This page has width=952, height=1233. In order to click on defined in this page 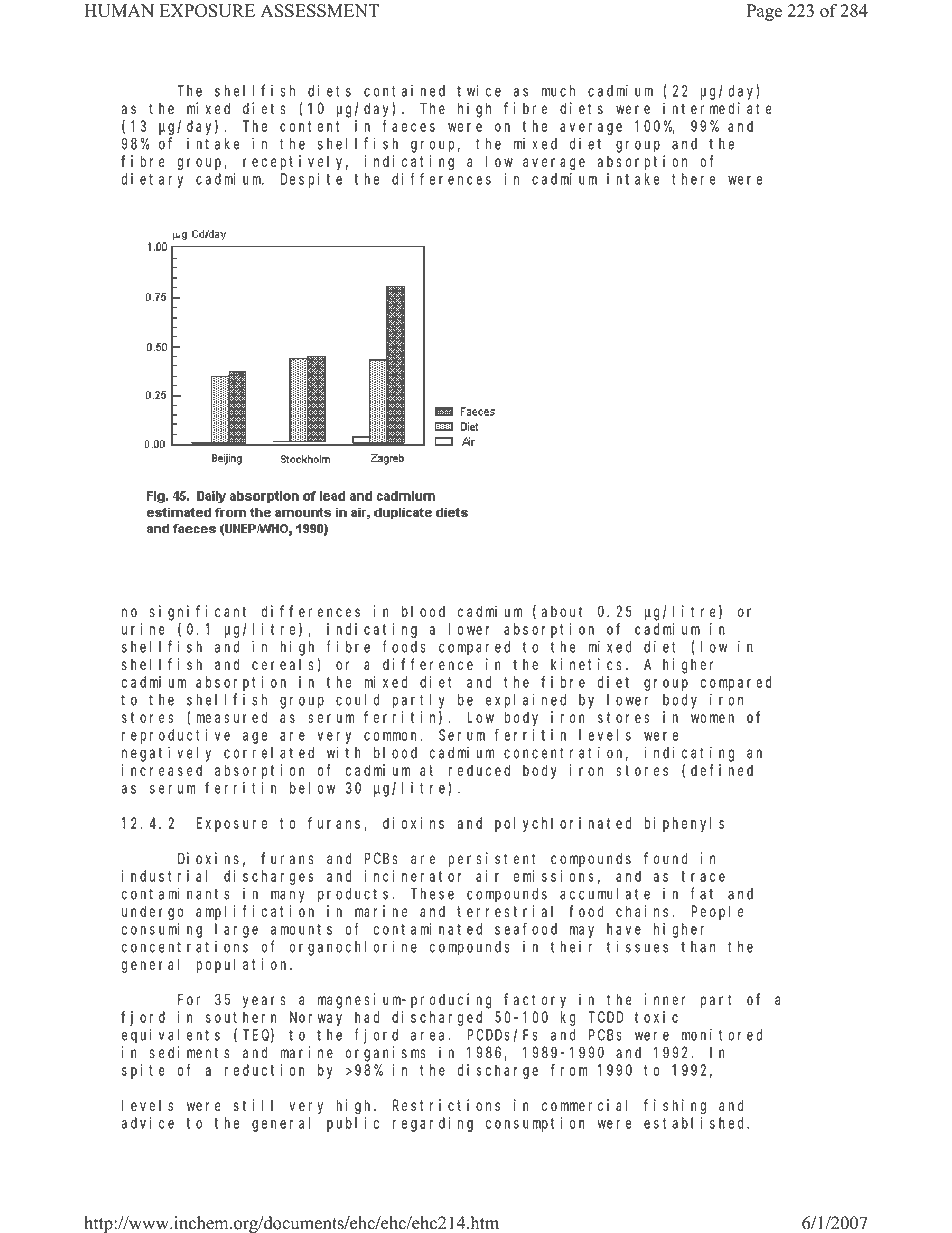, I will do `click(722, 770)`.
